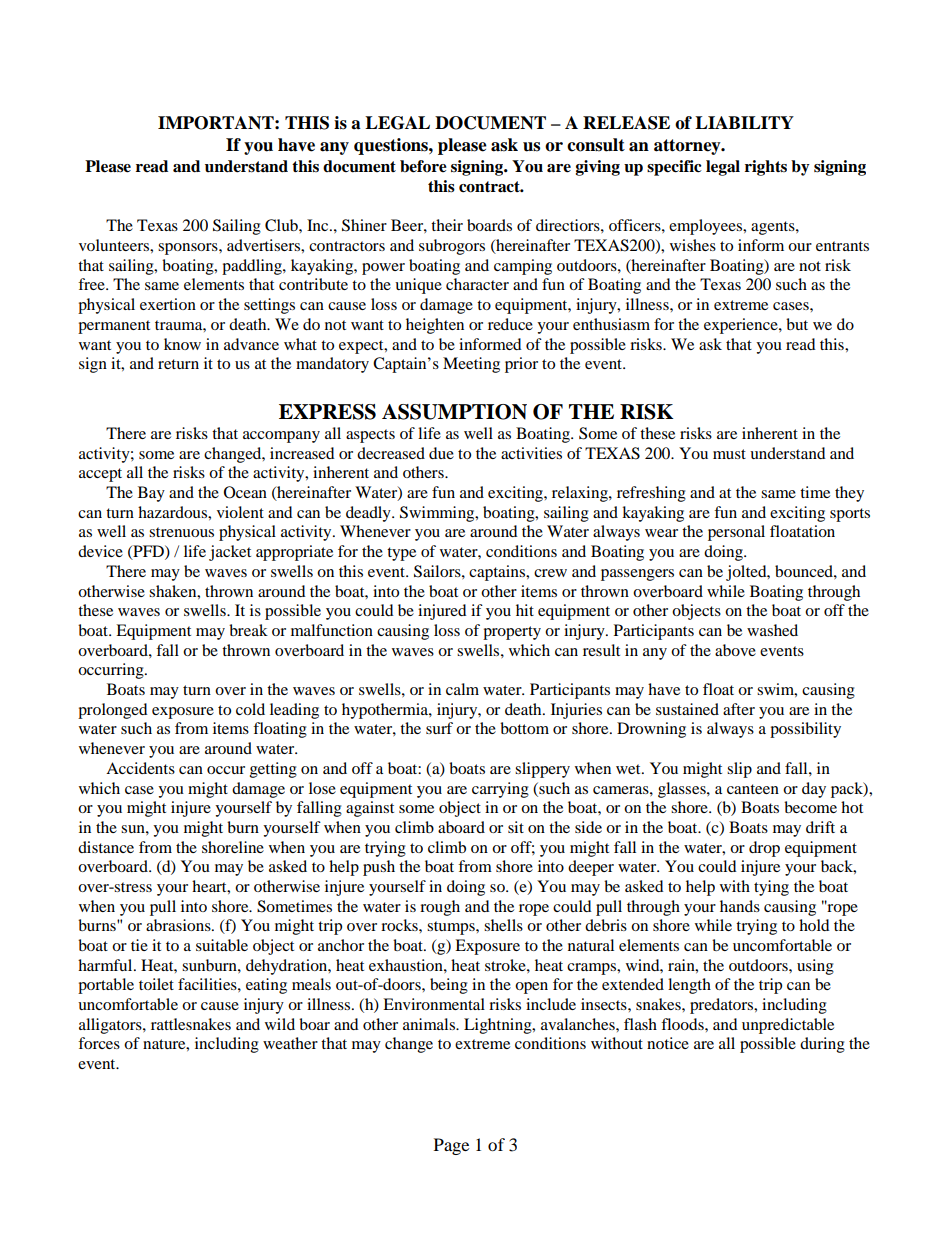  I want to click on Page, so click(451, 1146).
